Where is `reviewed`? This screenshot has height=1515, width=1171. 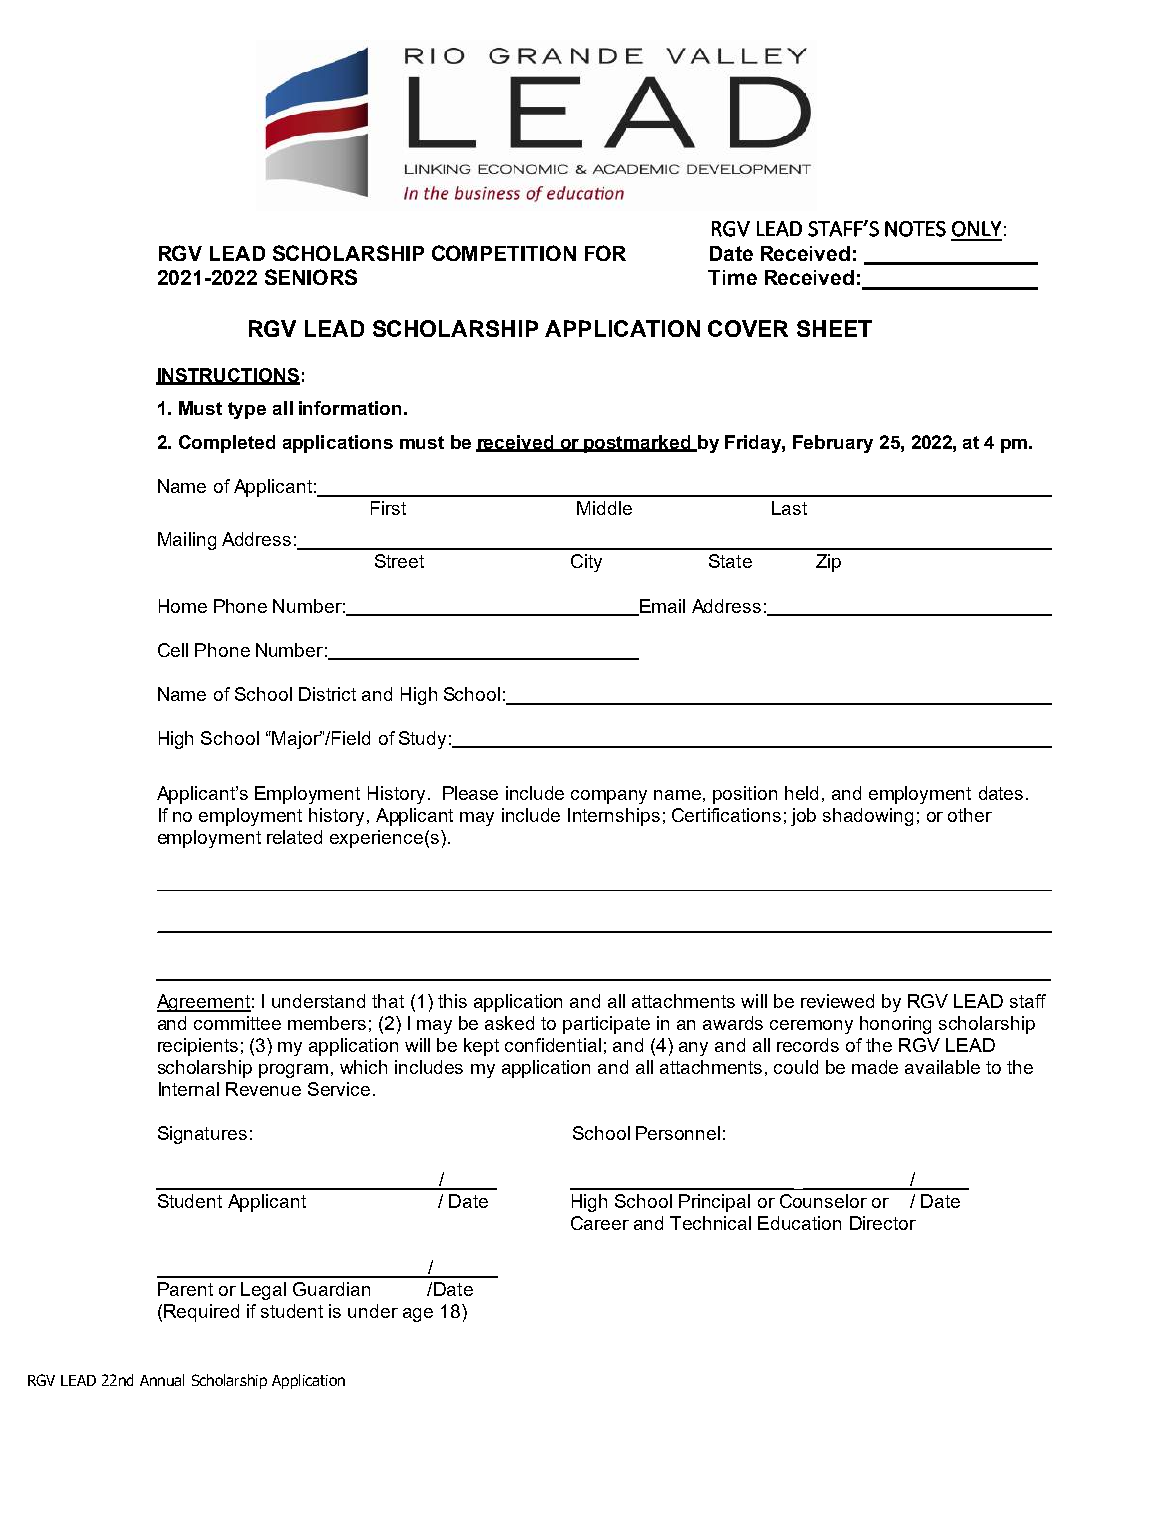
reviewed is located at coordinates (837, 1001).
